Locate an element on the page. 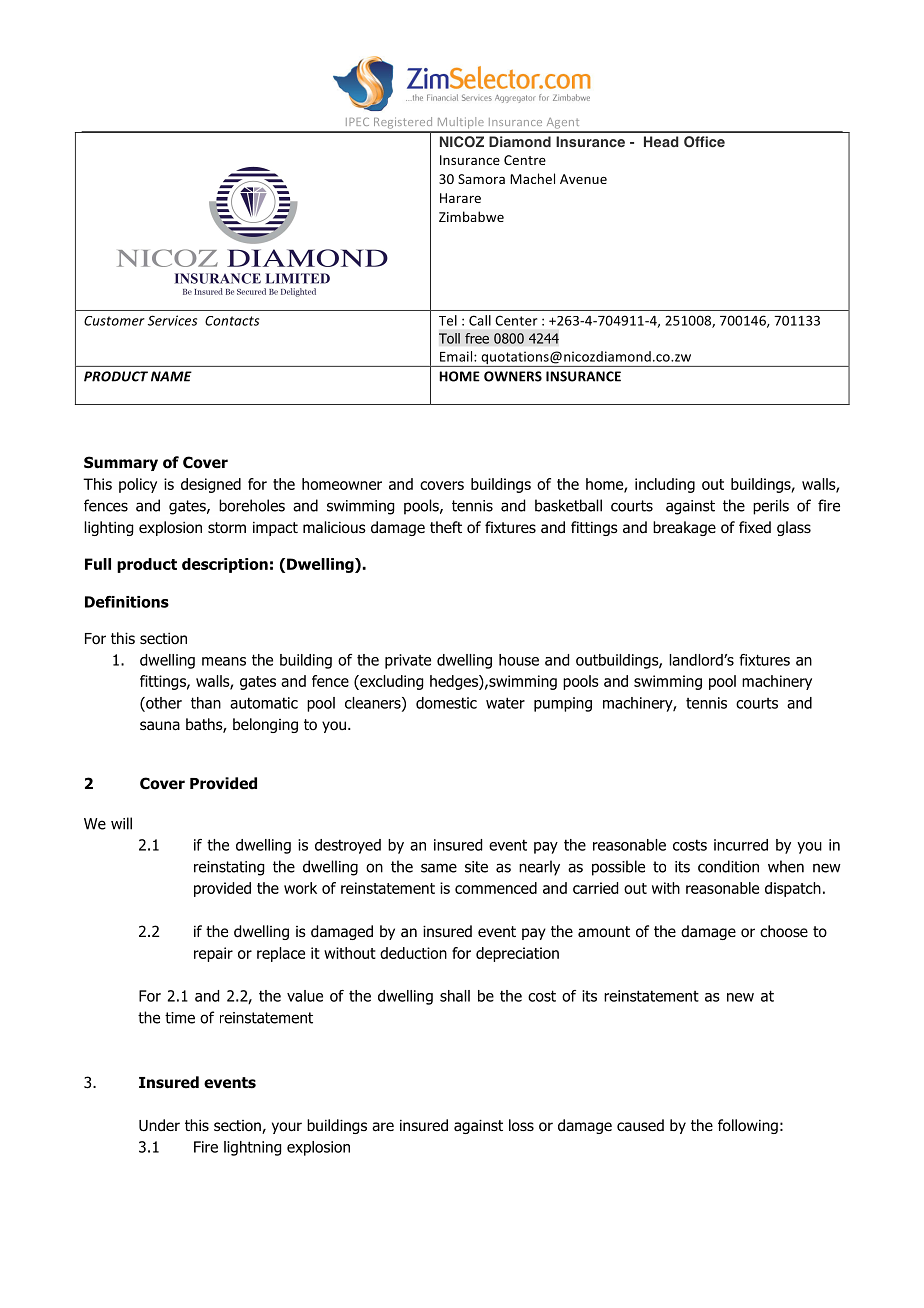 Image resolution: width=924 pixels, height=1308 pixels. theft is located at coordinates (446, 527).
